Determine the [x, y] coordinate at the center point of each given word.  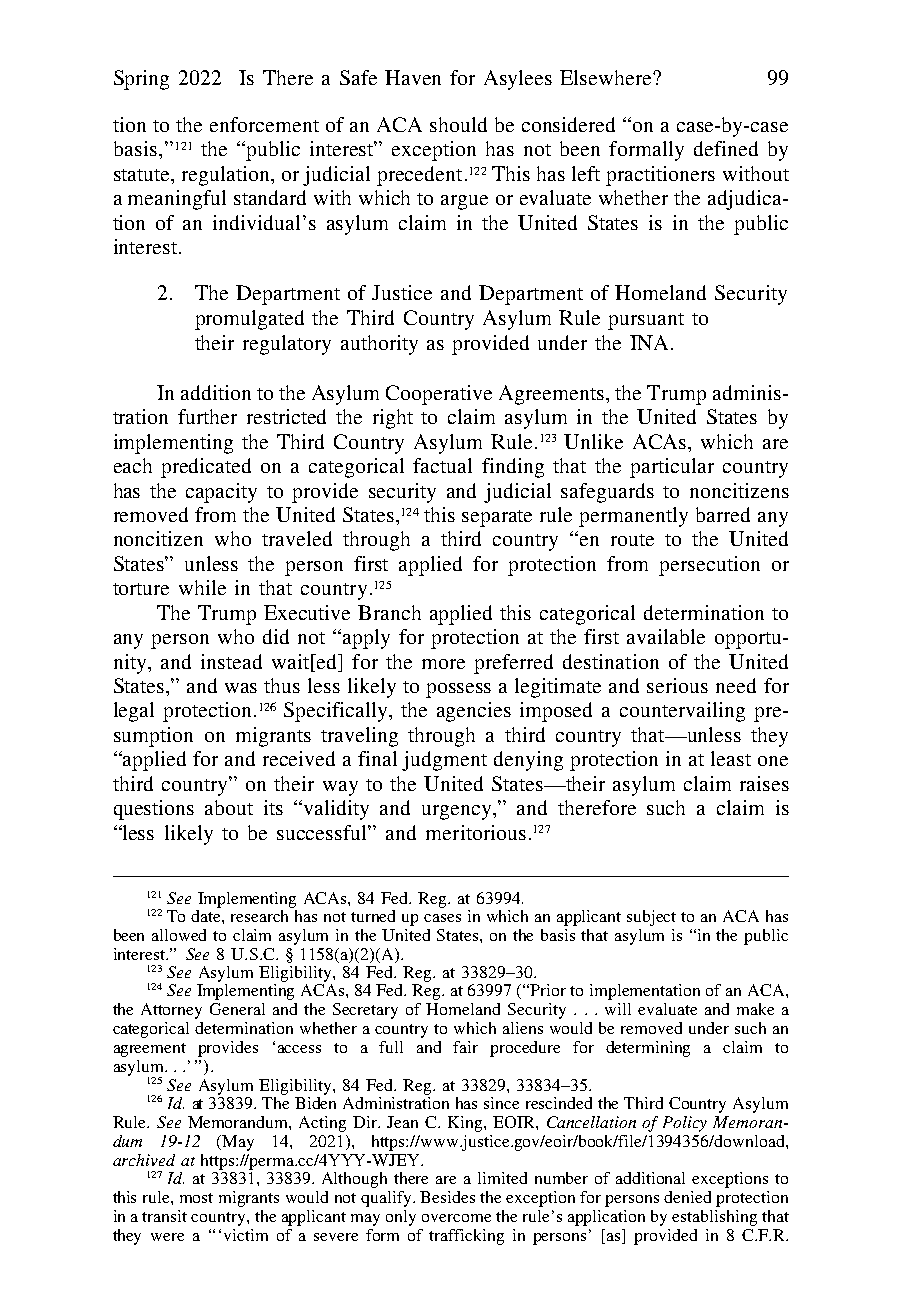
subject [651, 918]
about [229, 807]
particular [672, 468]
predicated [206, 468]
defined [726, 148]
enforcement [264, 124]
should [458, 124]
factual [442, 465]
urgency [458, 812]
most [196, 1198]
